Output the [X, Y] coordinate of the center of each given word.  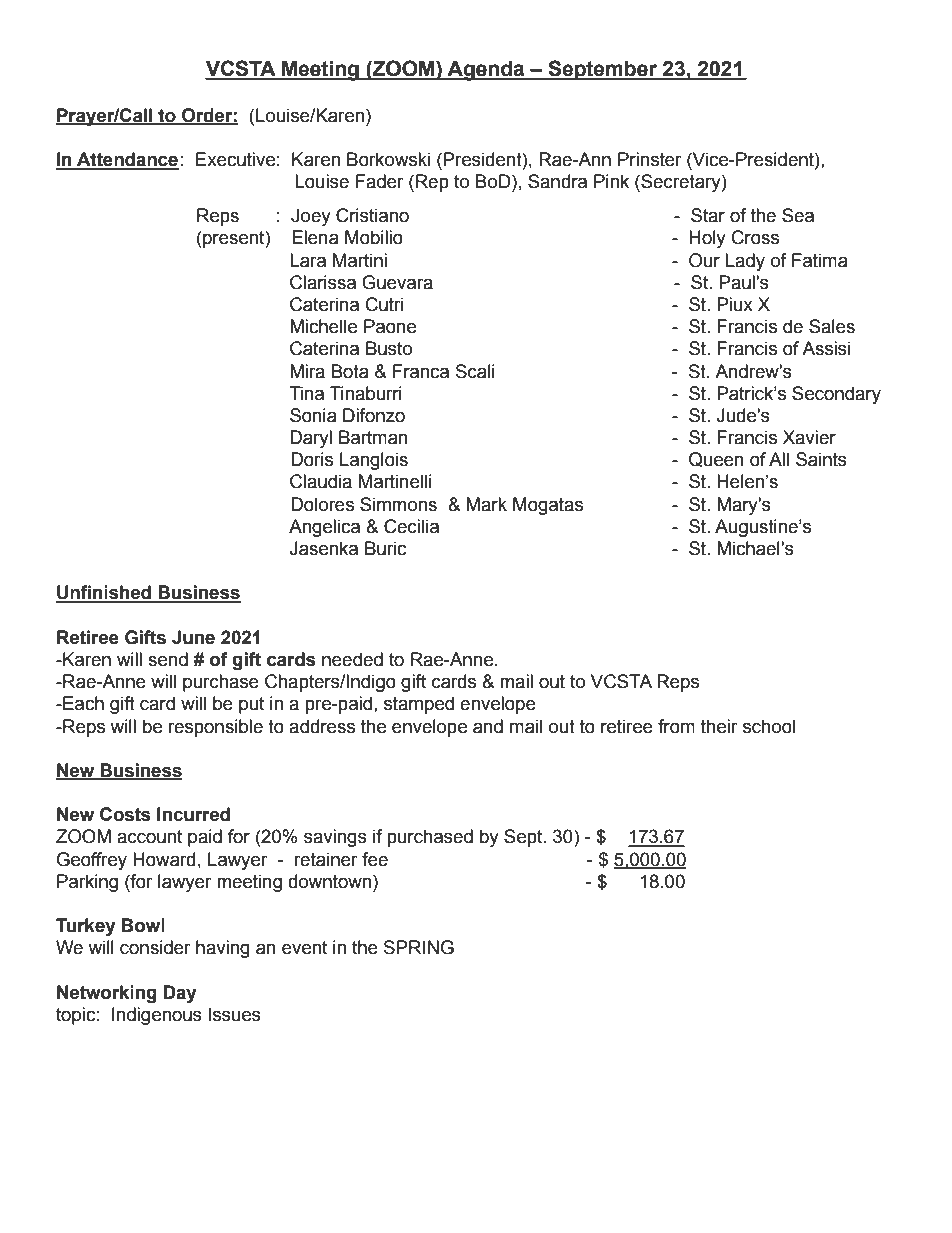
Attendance [127, 160]
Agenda [486, 71]
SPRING [419, 947]
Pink [611, 181]
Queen [716, 459]
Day [180, 994]
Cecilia [411, 526]
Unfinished [105, 593]
